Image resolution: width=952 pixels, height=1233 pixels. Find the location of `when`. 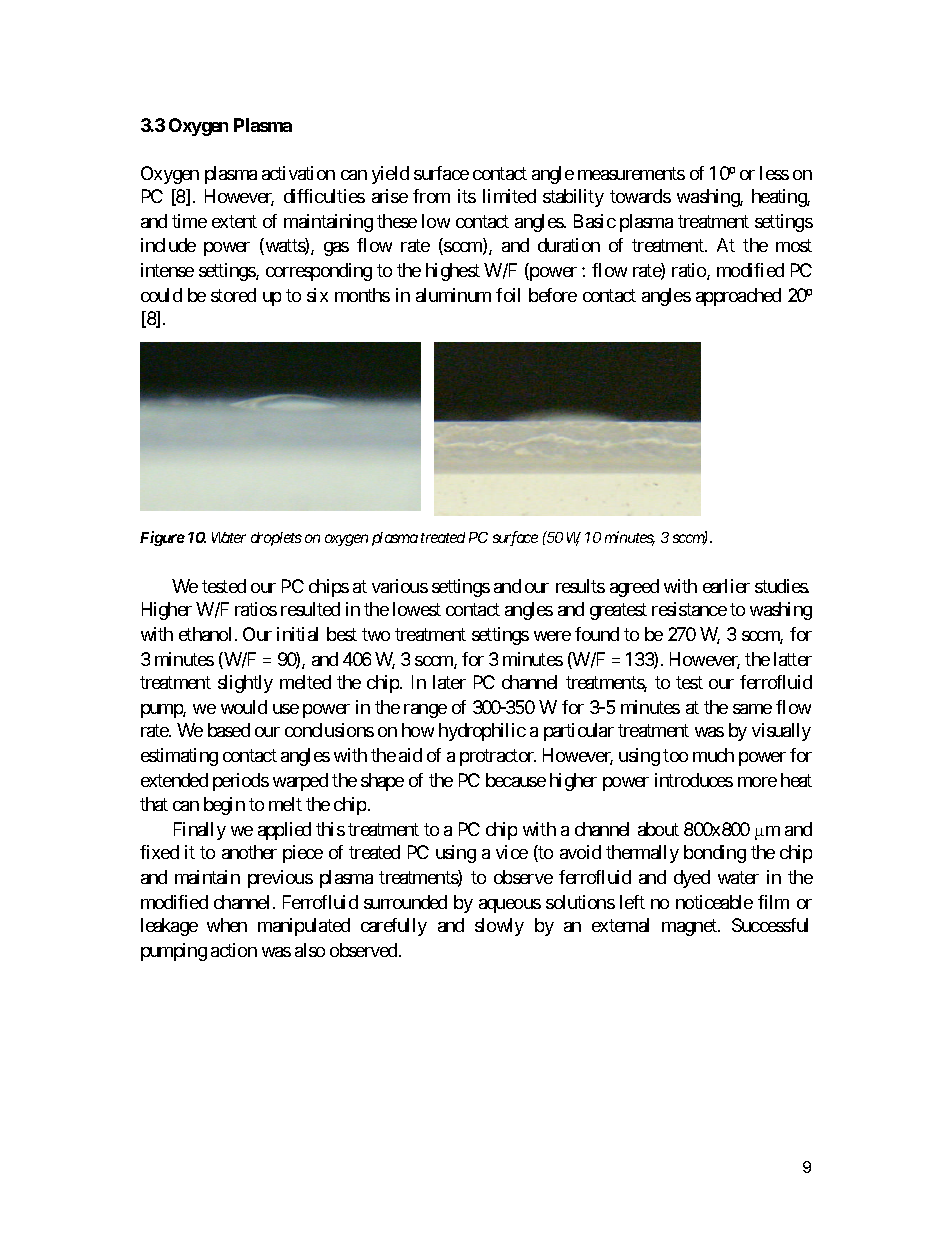

when is located at coordinates (227, 925).
